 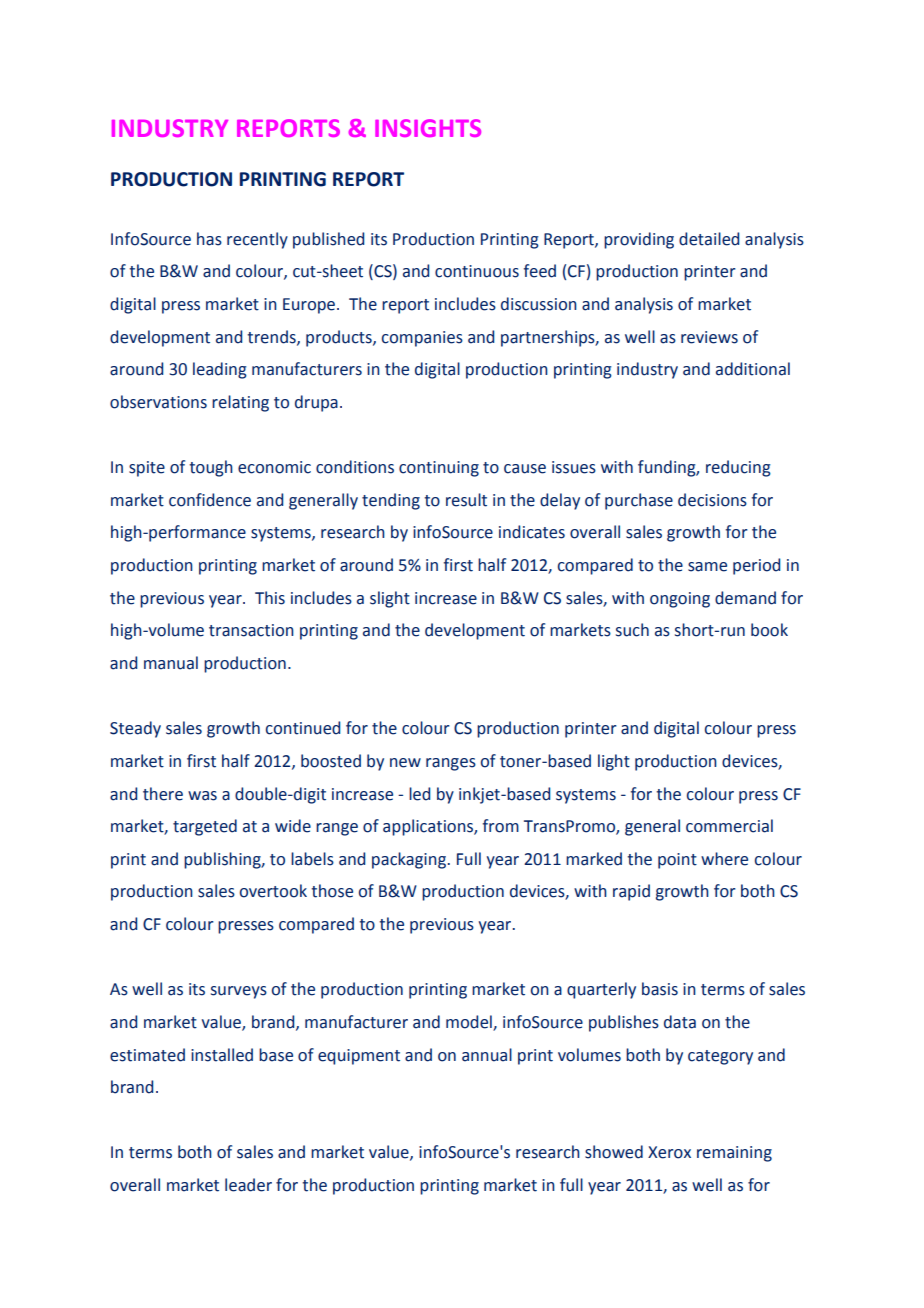 What do you see at coordinates (240, 403) in the image?
I see `relating` at bounding box center [240, 403].
